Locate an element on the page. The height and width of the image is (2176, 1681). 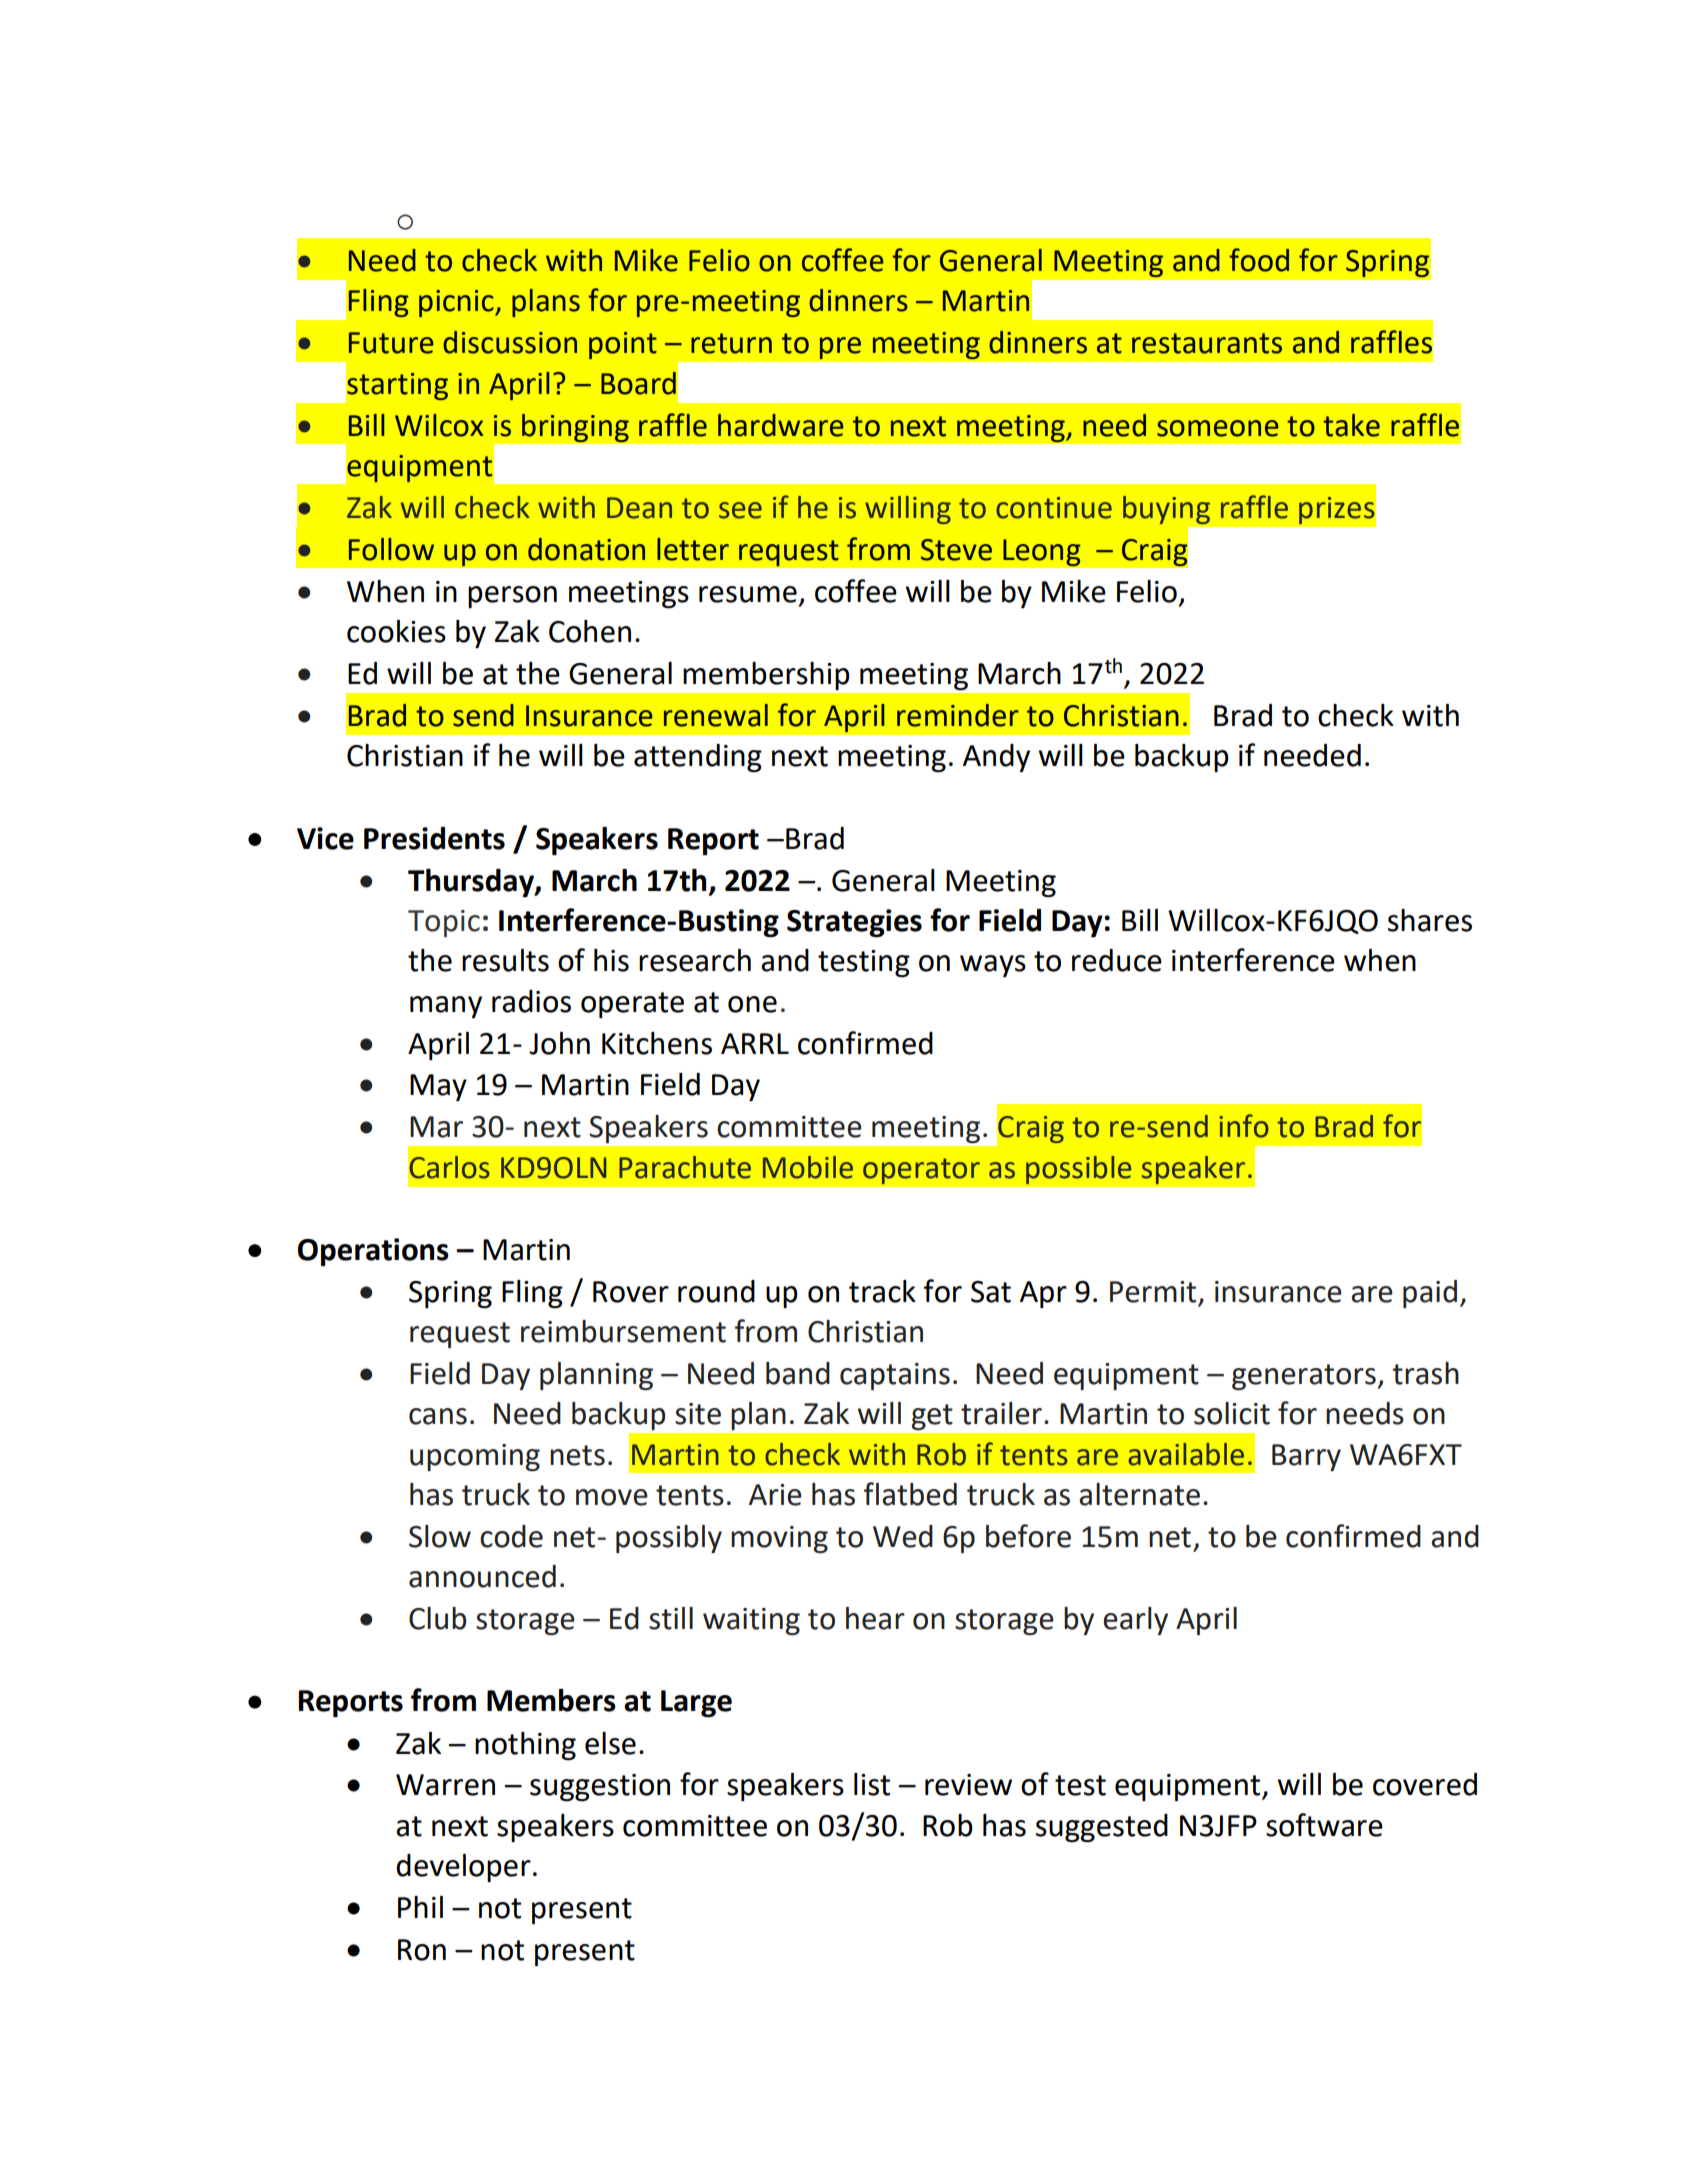
Barry is located at coordinates (1306, 1457).
